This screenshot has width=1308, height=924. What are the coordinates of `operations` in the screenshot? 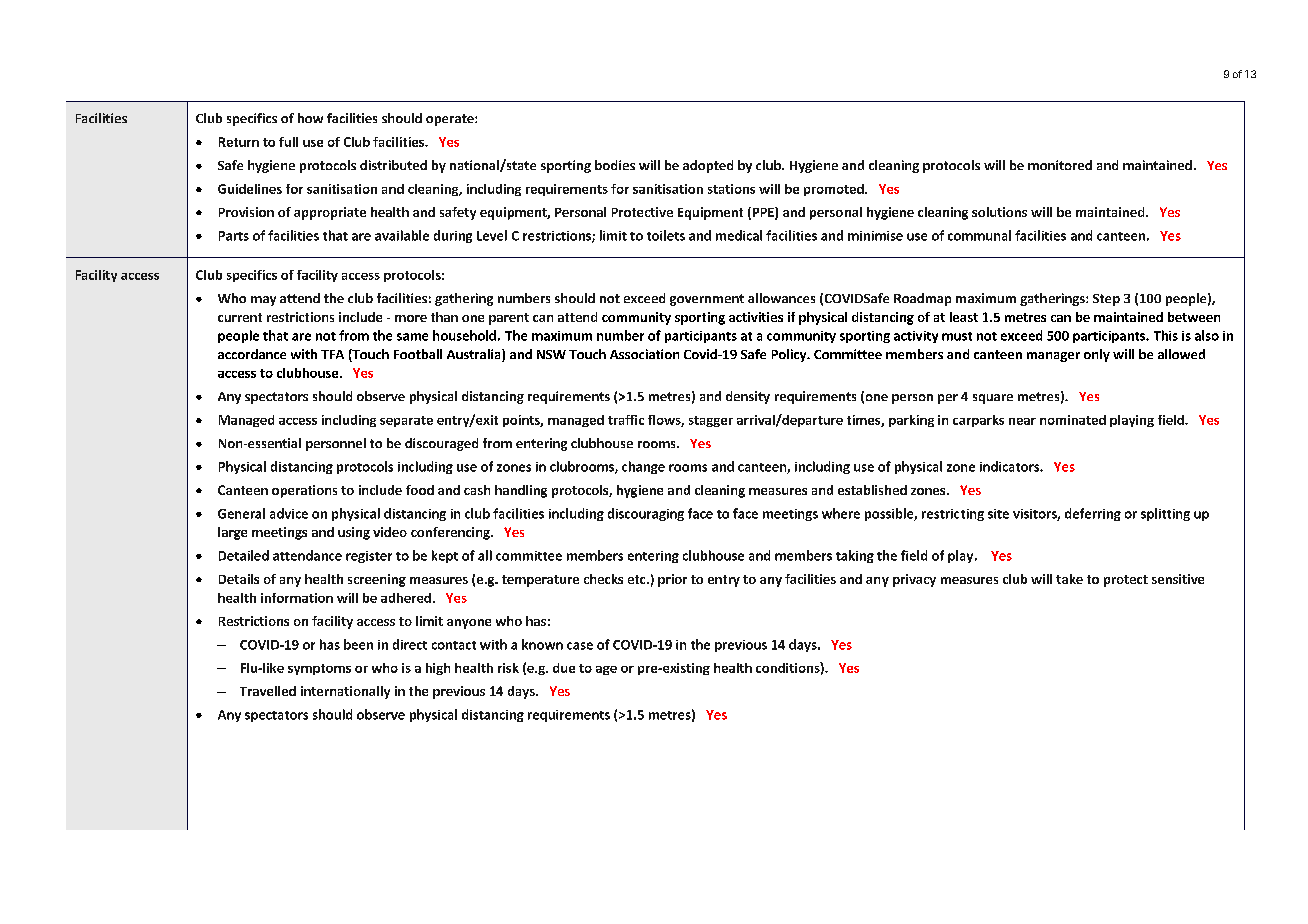 It's located at (304, 491).
